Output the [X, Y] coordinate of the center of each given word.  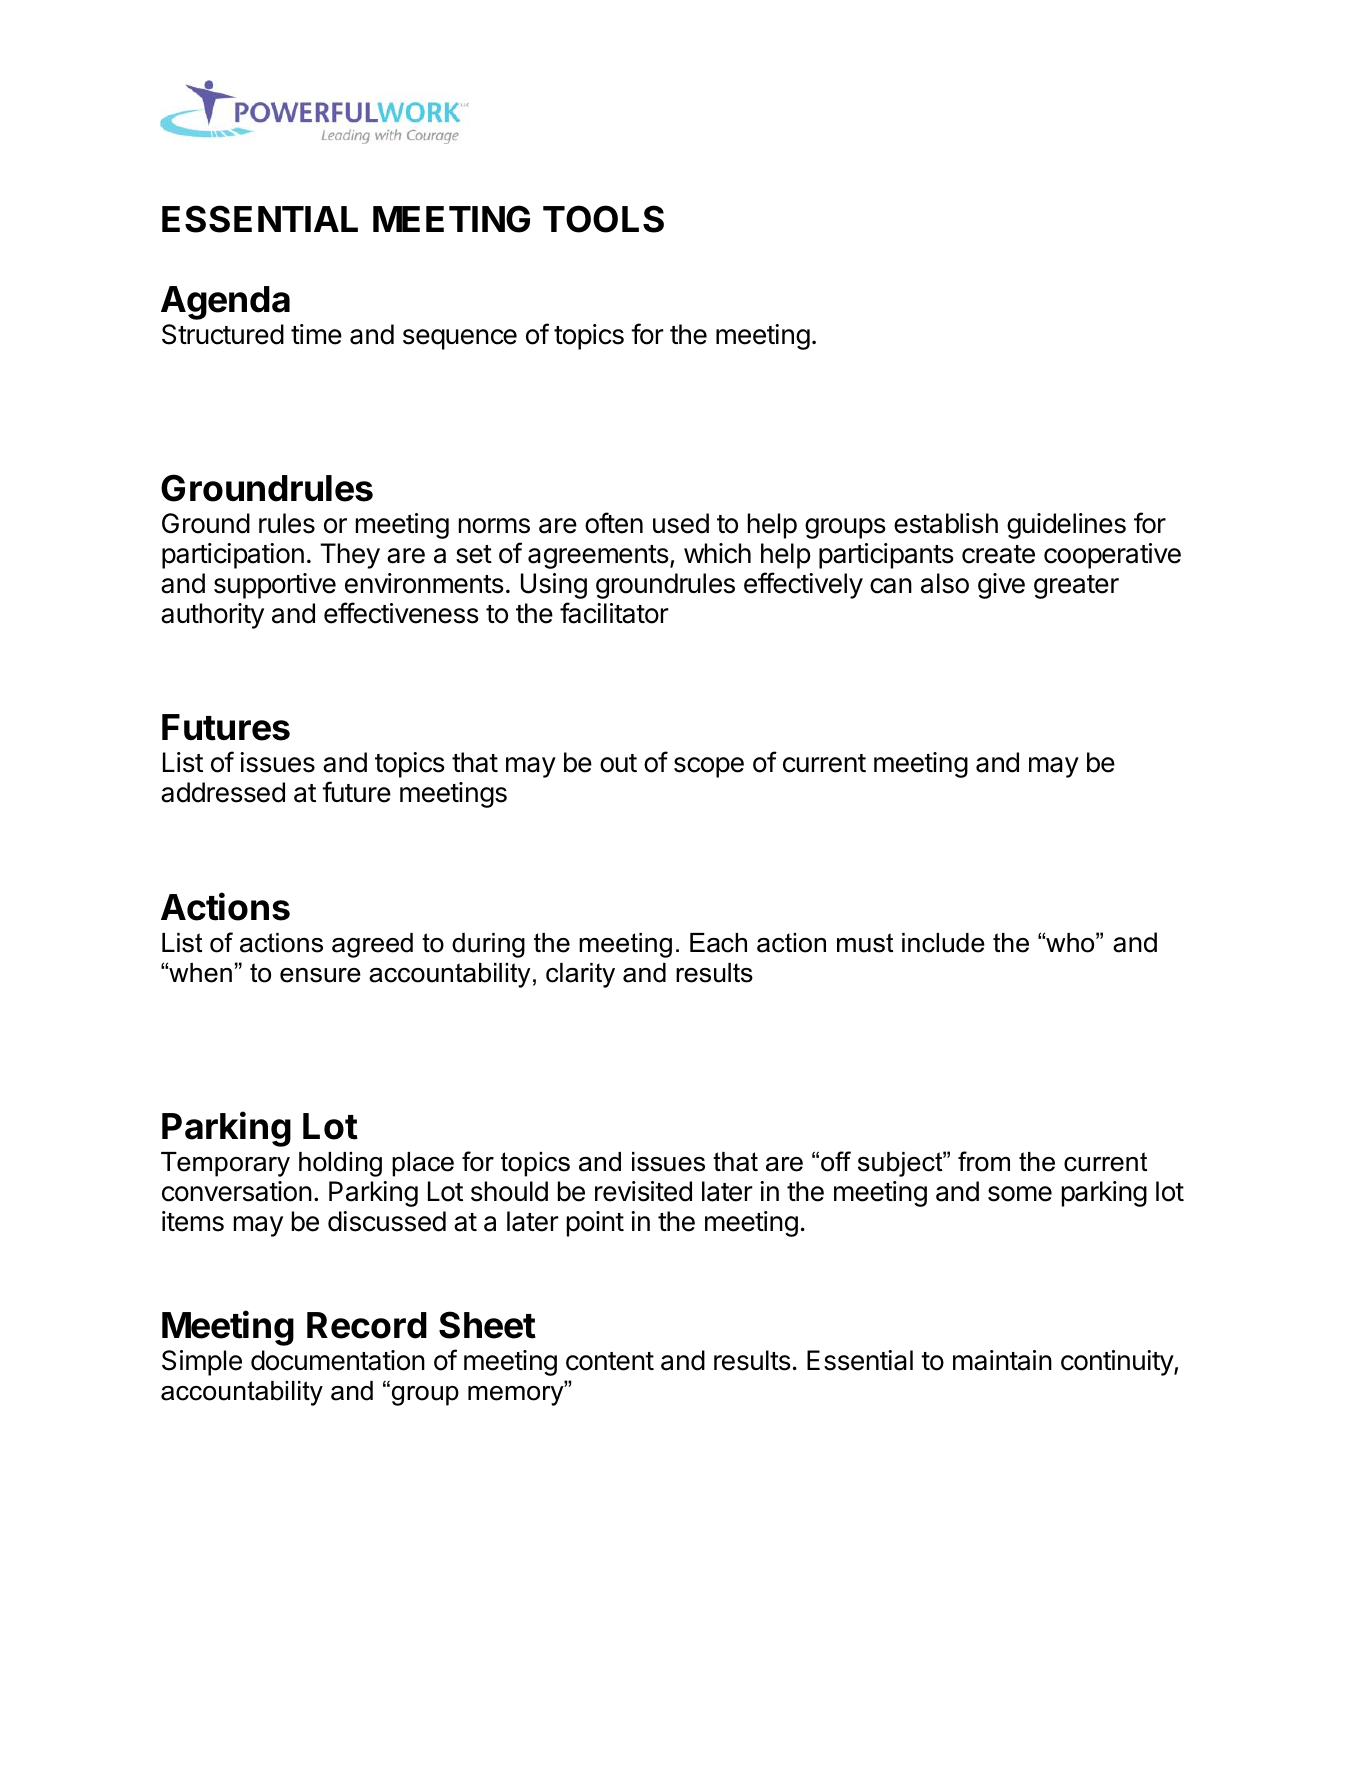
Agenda [225, 303]
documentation [338, 1360]
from [984, 1161]
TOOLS [603, 219]
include [943, 943]
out [618, 763]
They [350, 556]
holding [340, 1164]
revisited [643, 1191]
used [681, 523]
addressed [223, 792]
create [998, 554]
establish [946, 523]
